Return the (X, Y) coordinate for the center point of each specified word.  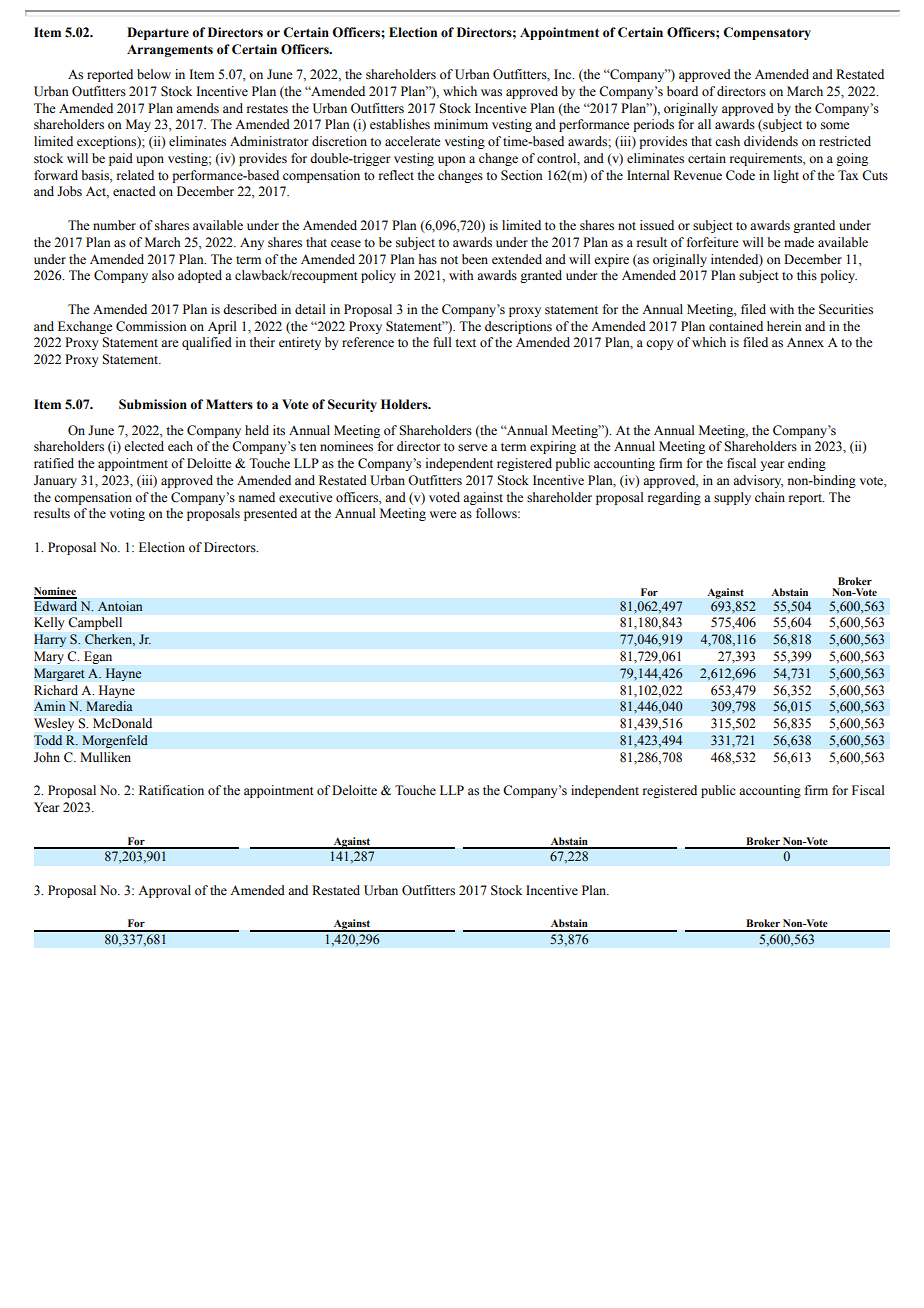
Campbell (95, 623)
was (491, 93)
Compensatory (767, 33)
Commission (151, 326)
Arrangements (170, 51)
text (465, 343)
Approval (164, 891)
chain (770, 497)
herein (784, 326)
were (443, 514)
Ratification (171, 790)
